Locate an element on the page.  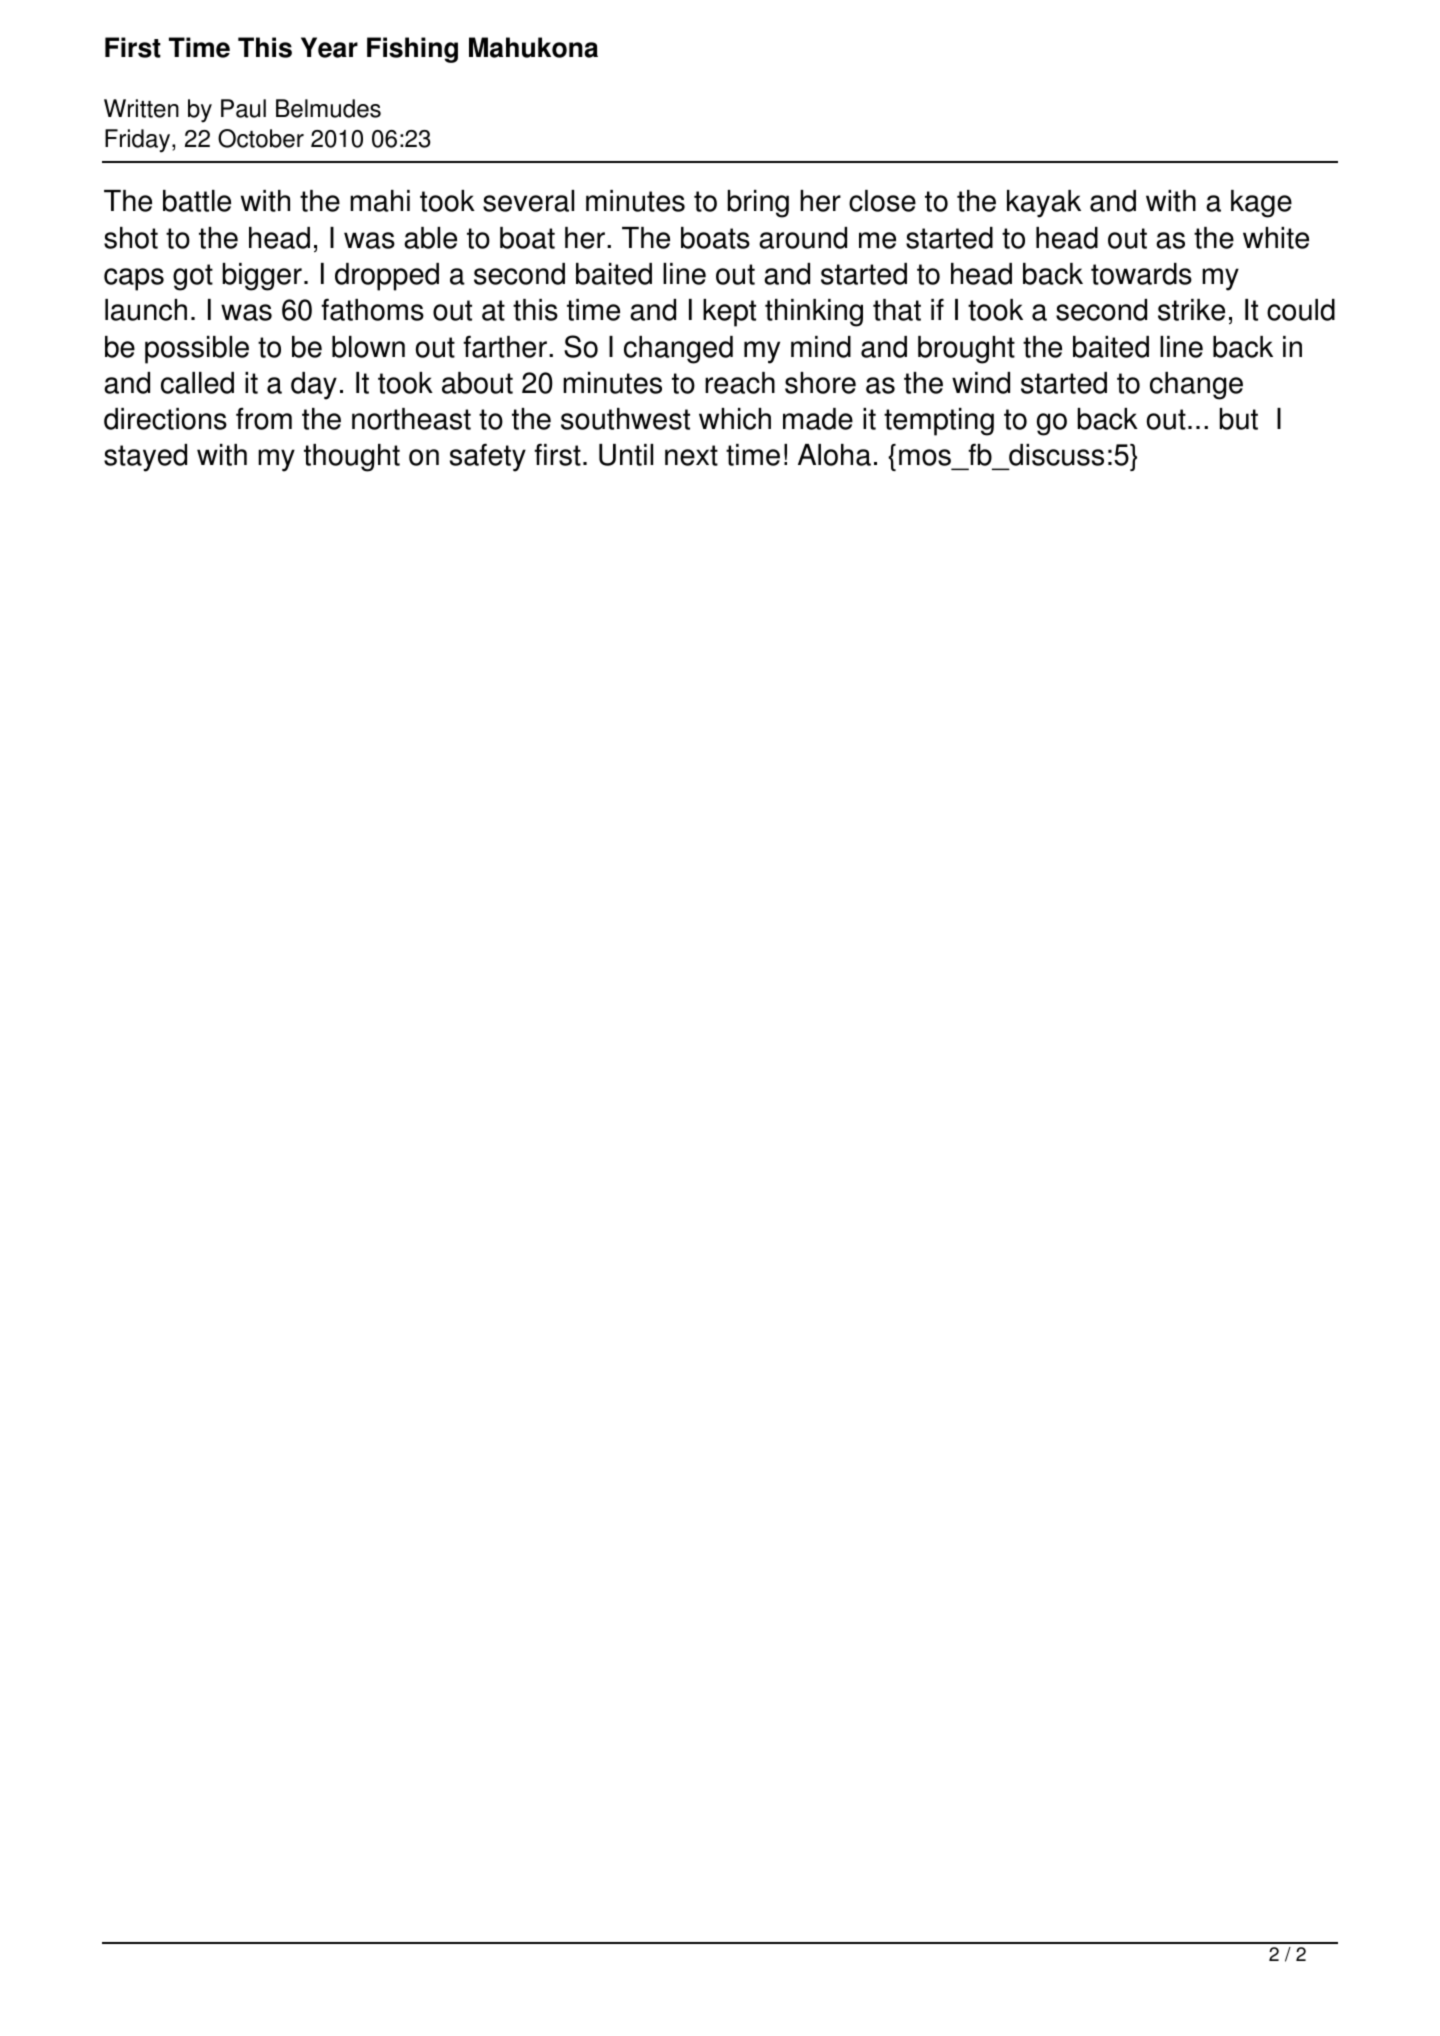
possible is located at coordinates (197, 350).
